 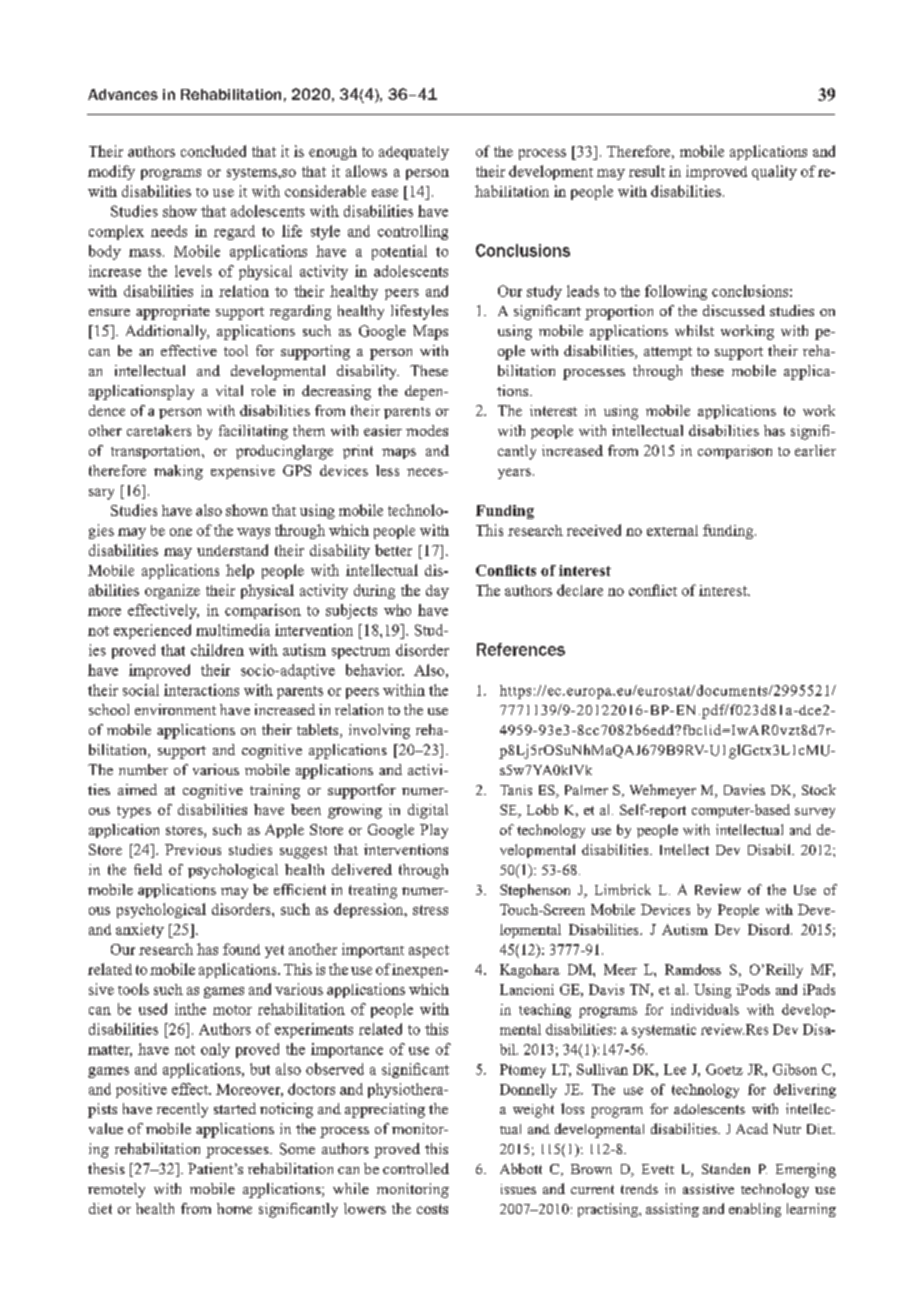 I want to click on Additionally, so click(x=167, y=332).
